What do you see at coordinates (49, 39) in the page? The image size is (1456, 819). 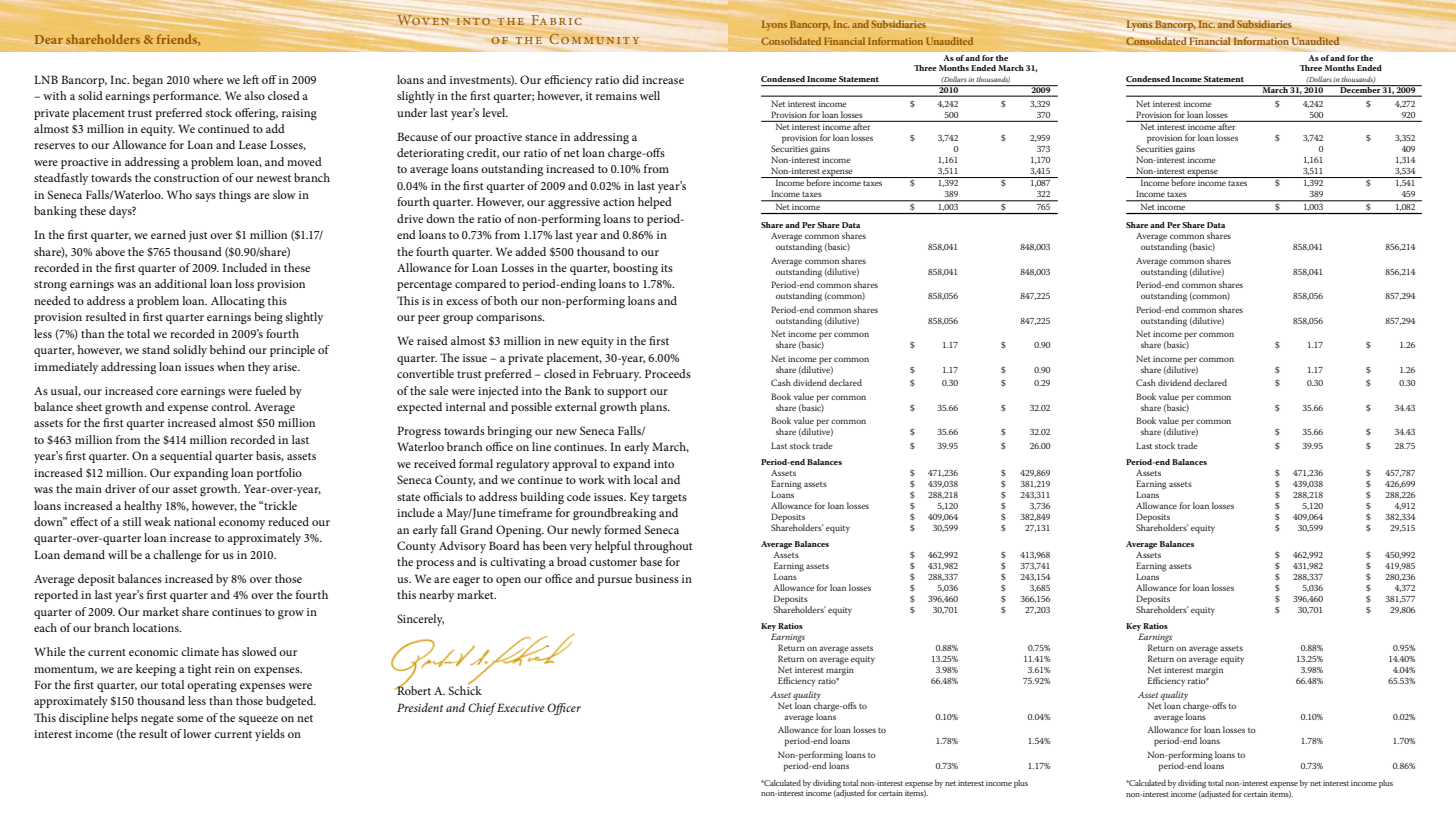 I see `Dear` at bounding box center [49, 39].
